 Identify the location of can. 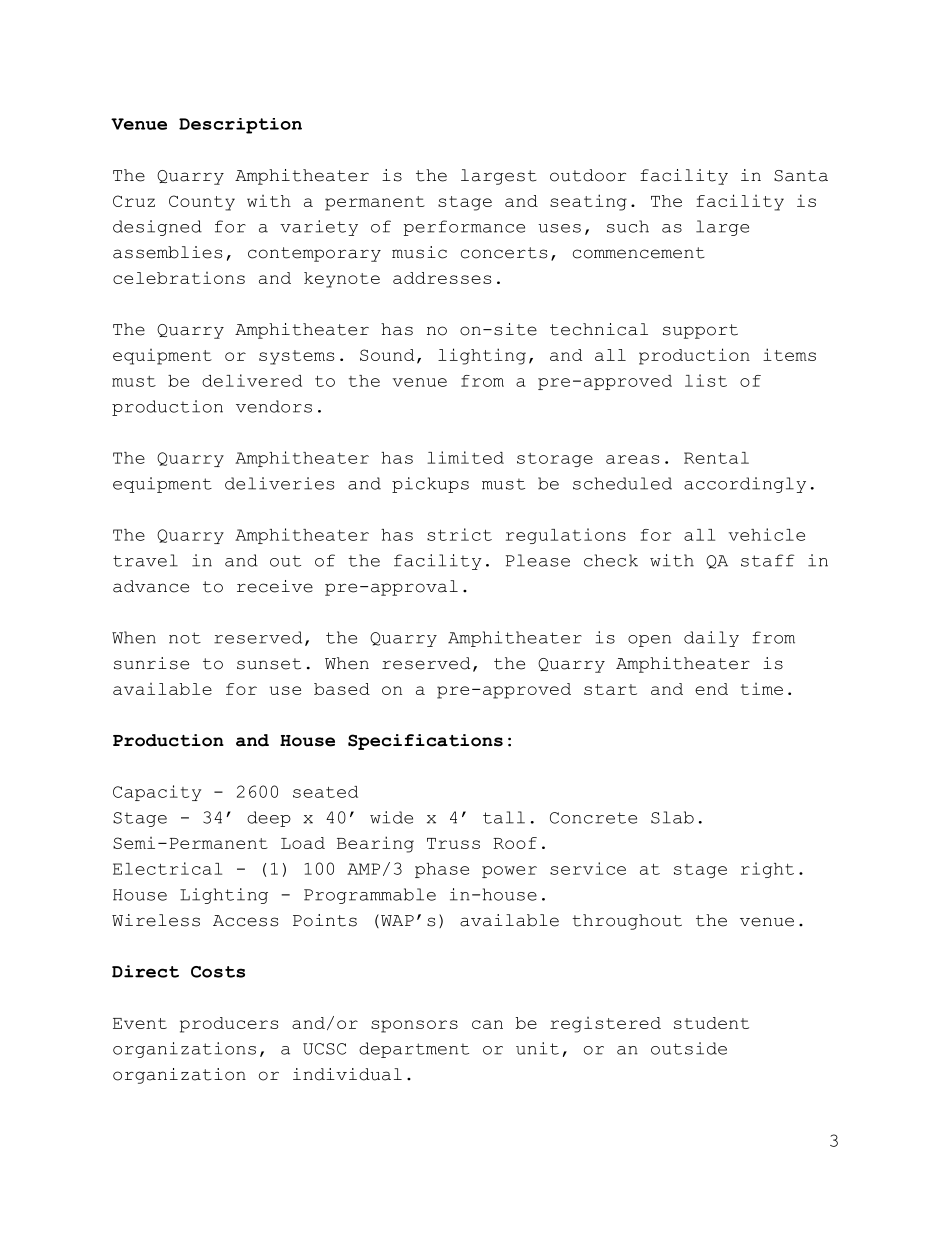
(487, 1024).
